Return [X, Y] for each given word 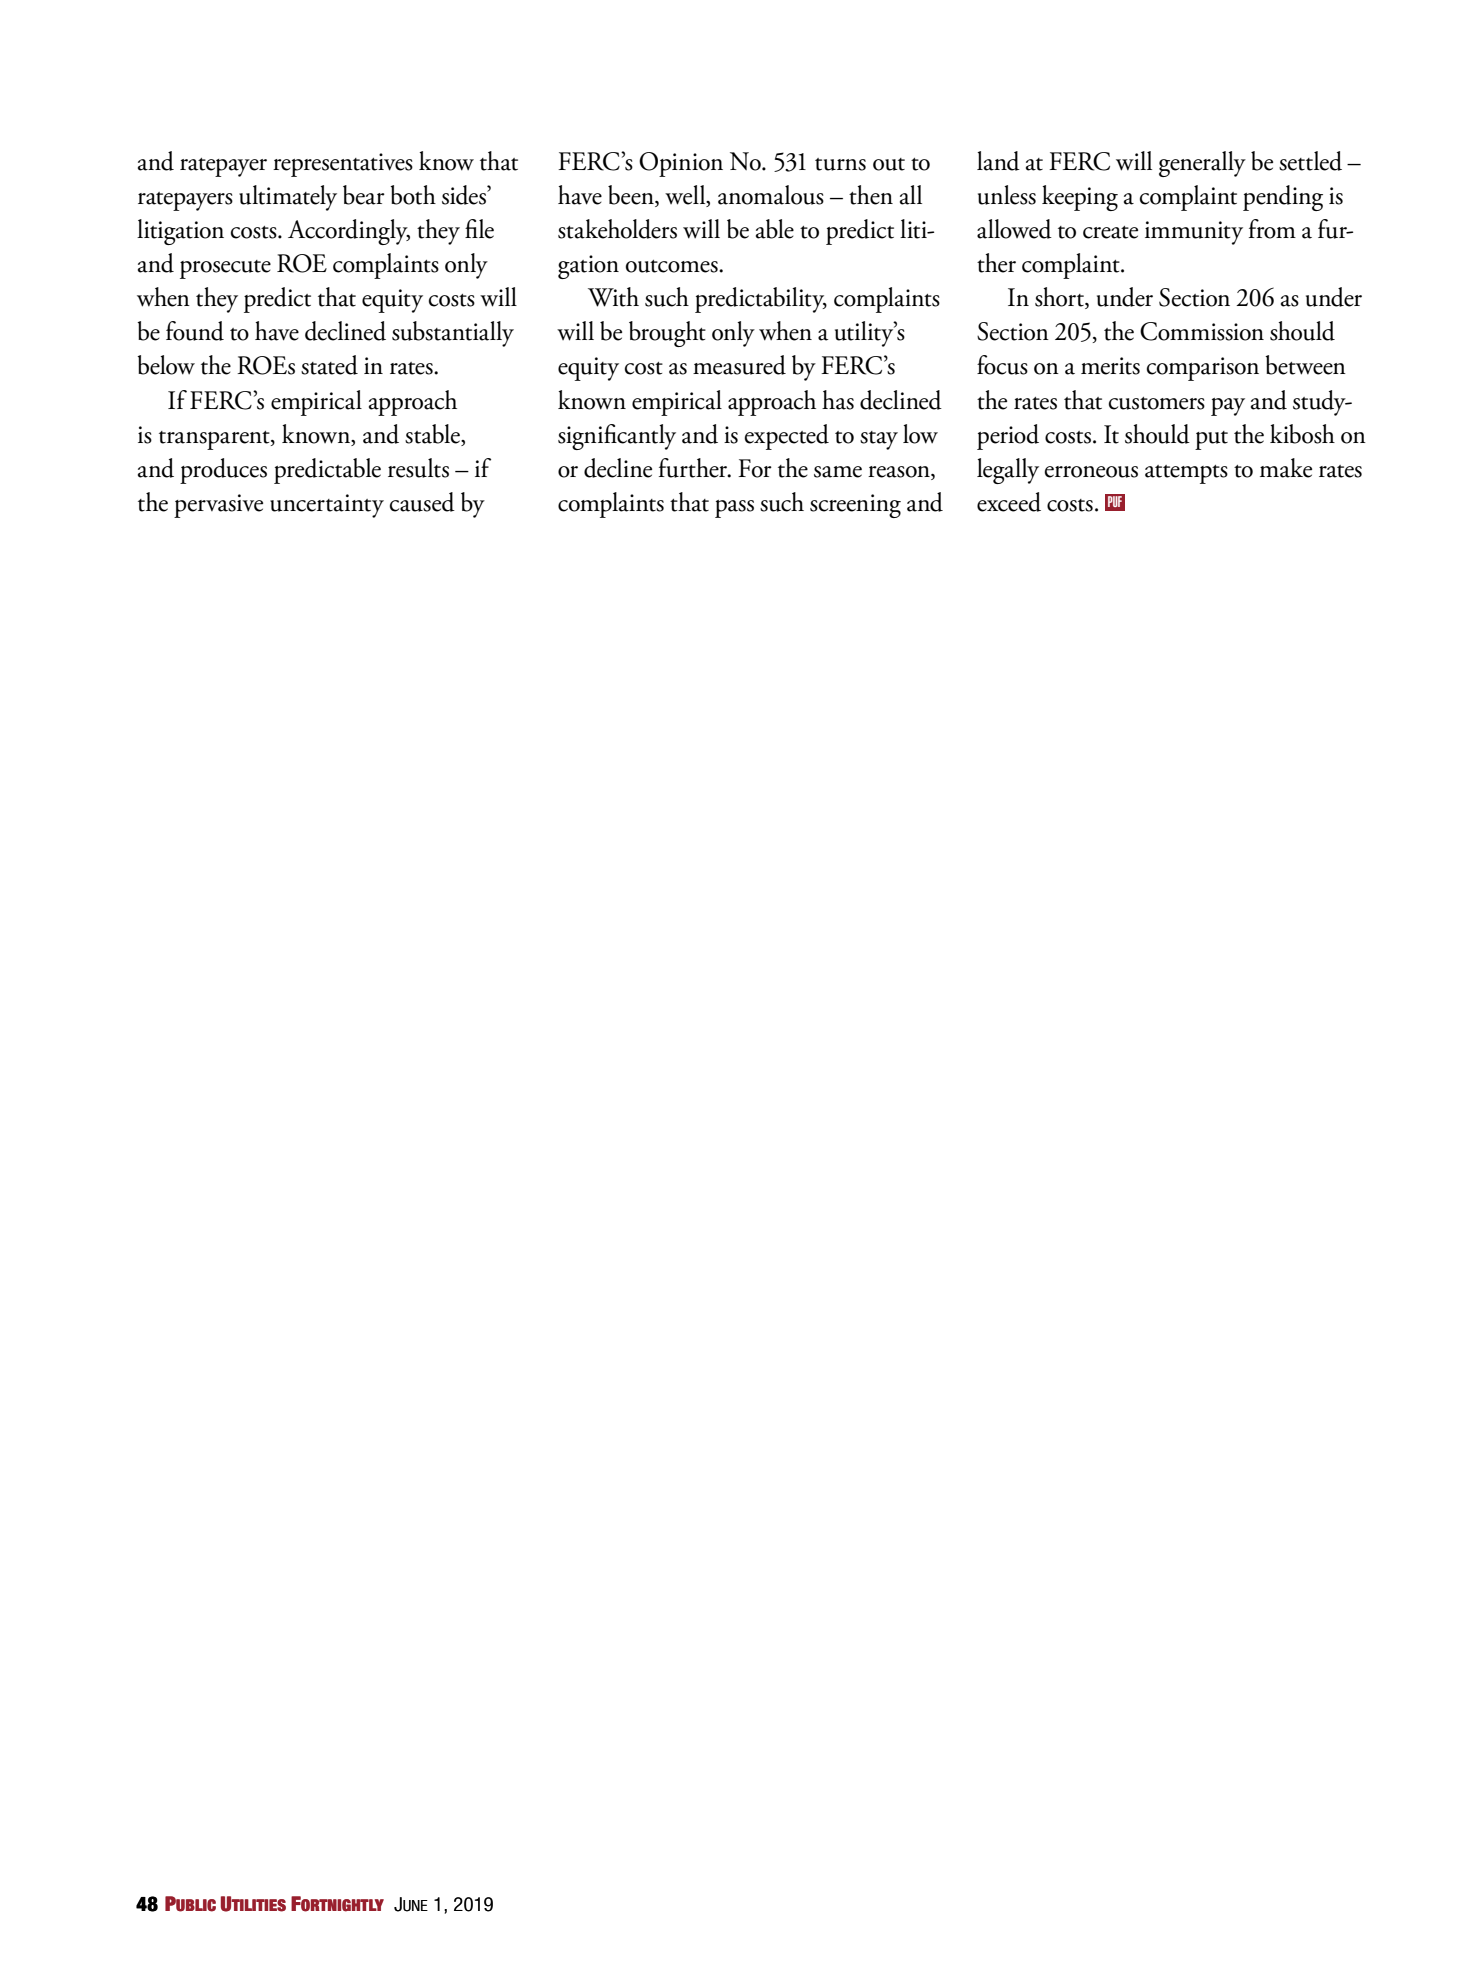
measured [739, 365]
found [195, 331]
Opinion [681, 164]
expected [786, 437]
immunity [1194, 233]
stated [329, 365]
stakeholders [617, 229]
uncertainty [327, 506]
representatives [343, 165]
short [1060, 298]
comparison [1203, 369]
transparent [215, 440]
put [1211, 440]
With [613, 297]
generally [1202, 164]
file [479, 229]
